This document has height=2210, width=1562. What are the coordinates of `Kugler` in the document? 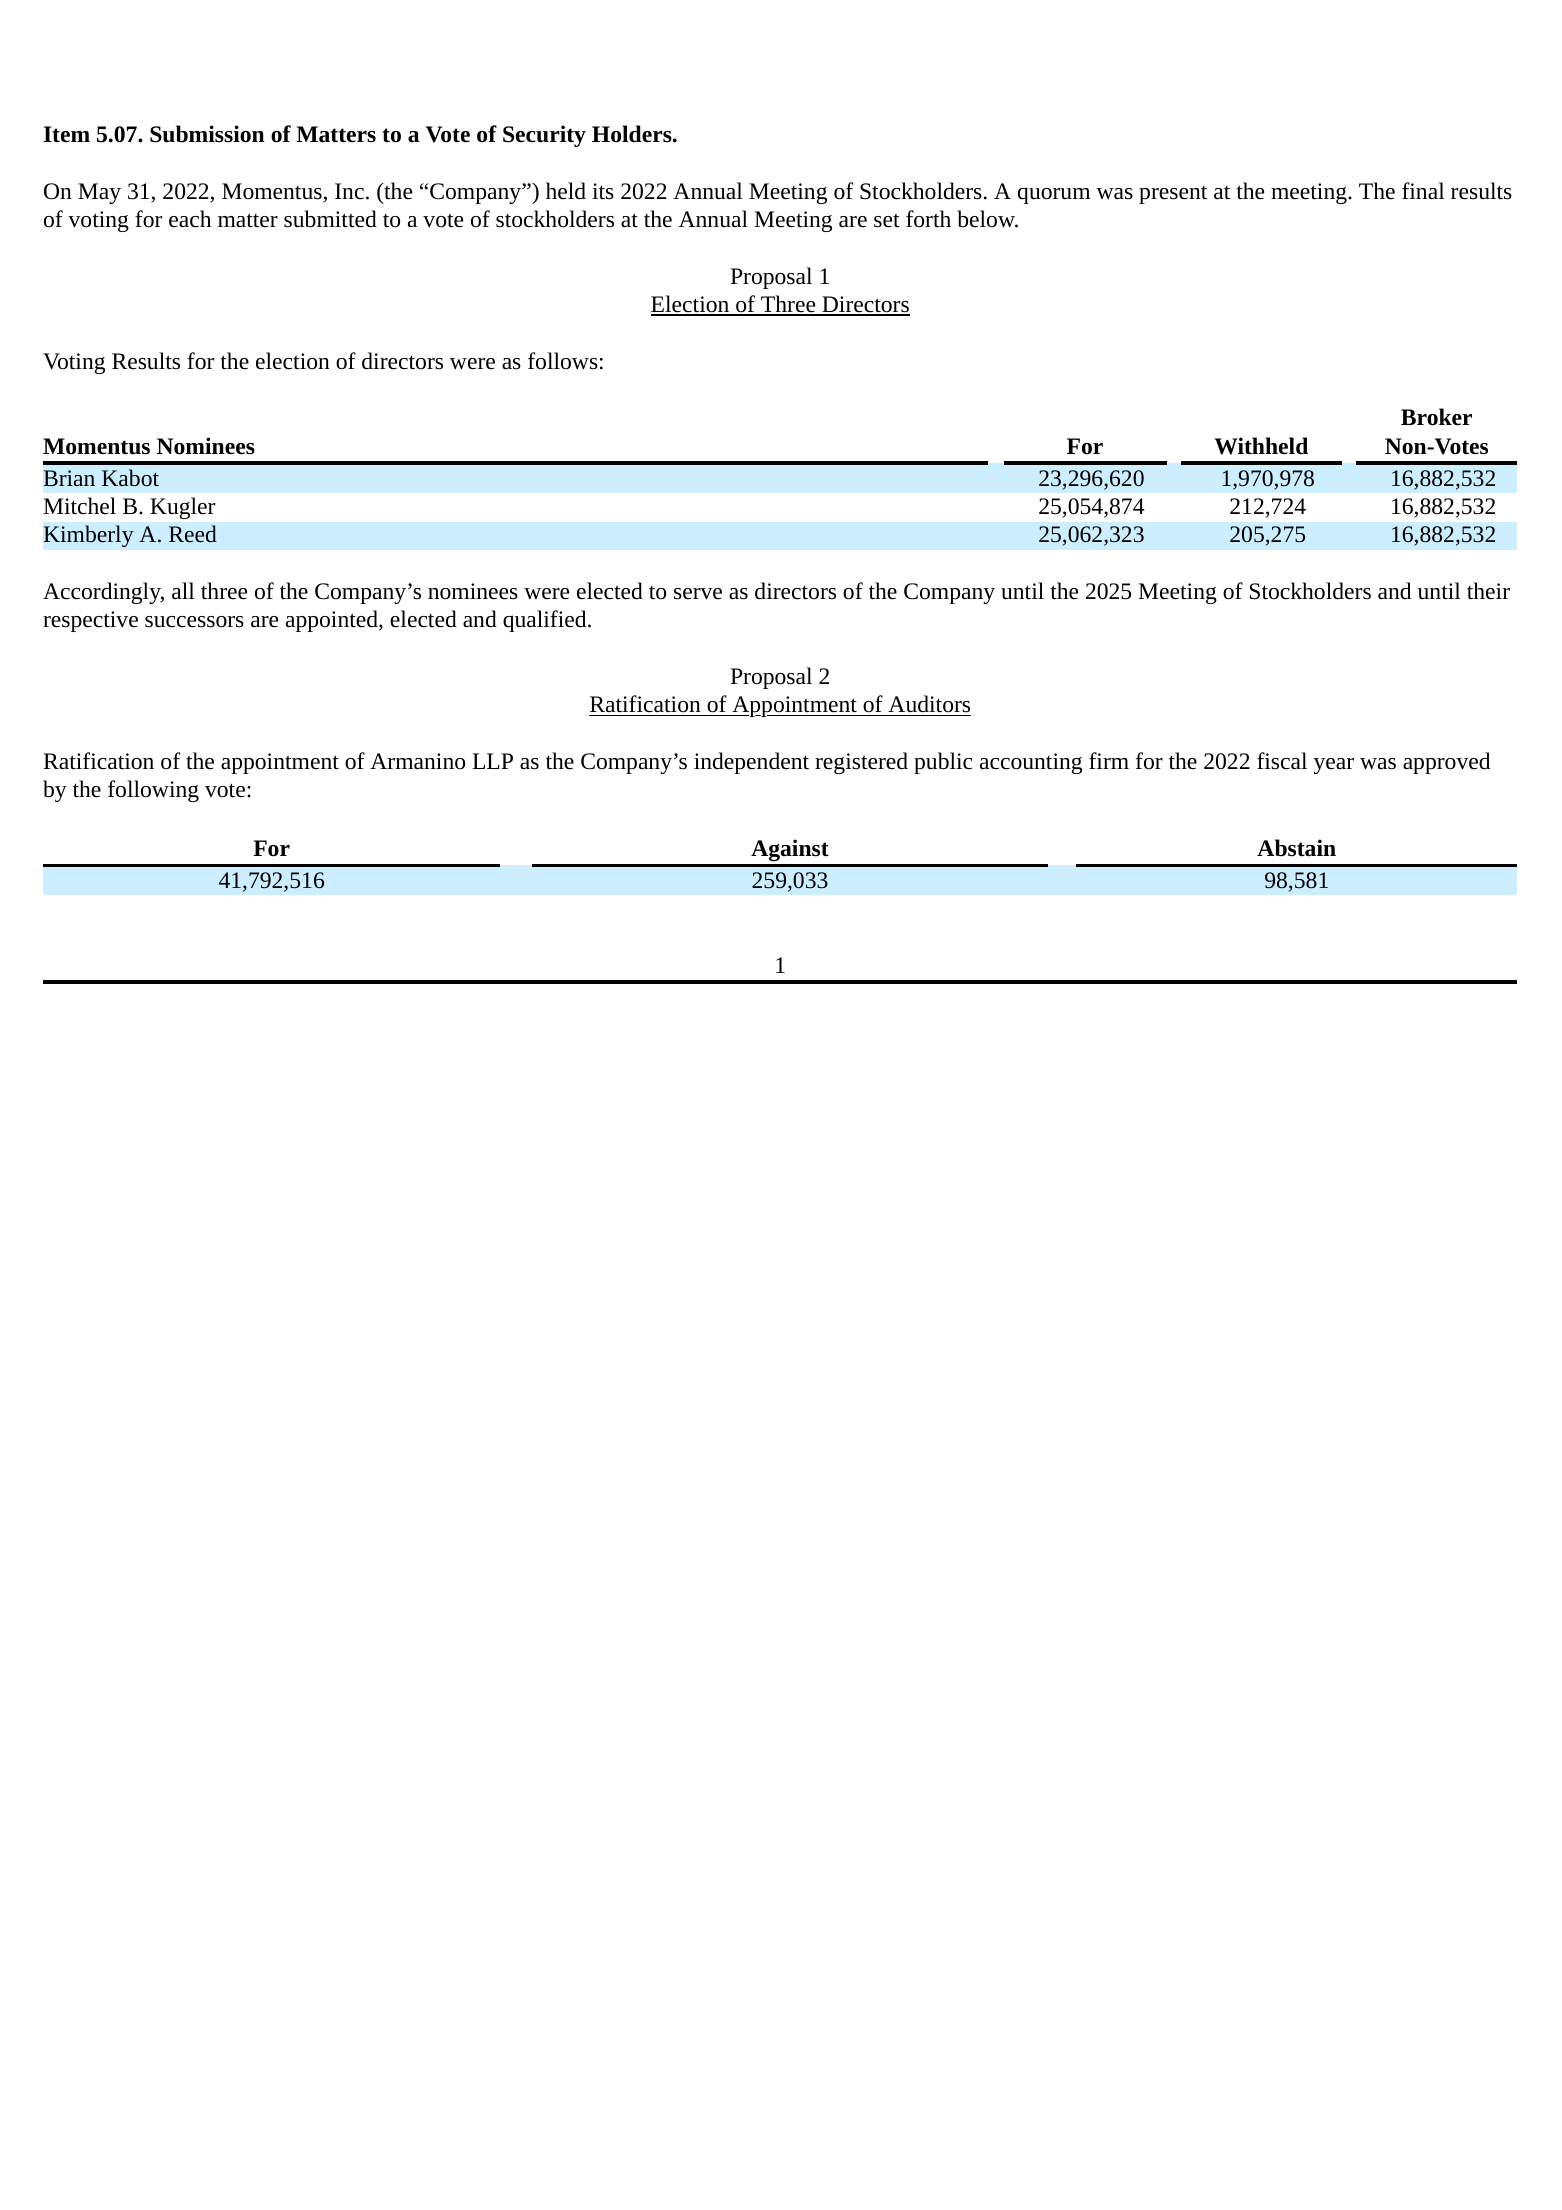 It's located at (182, 508).
